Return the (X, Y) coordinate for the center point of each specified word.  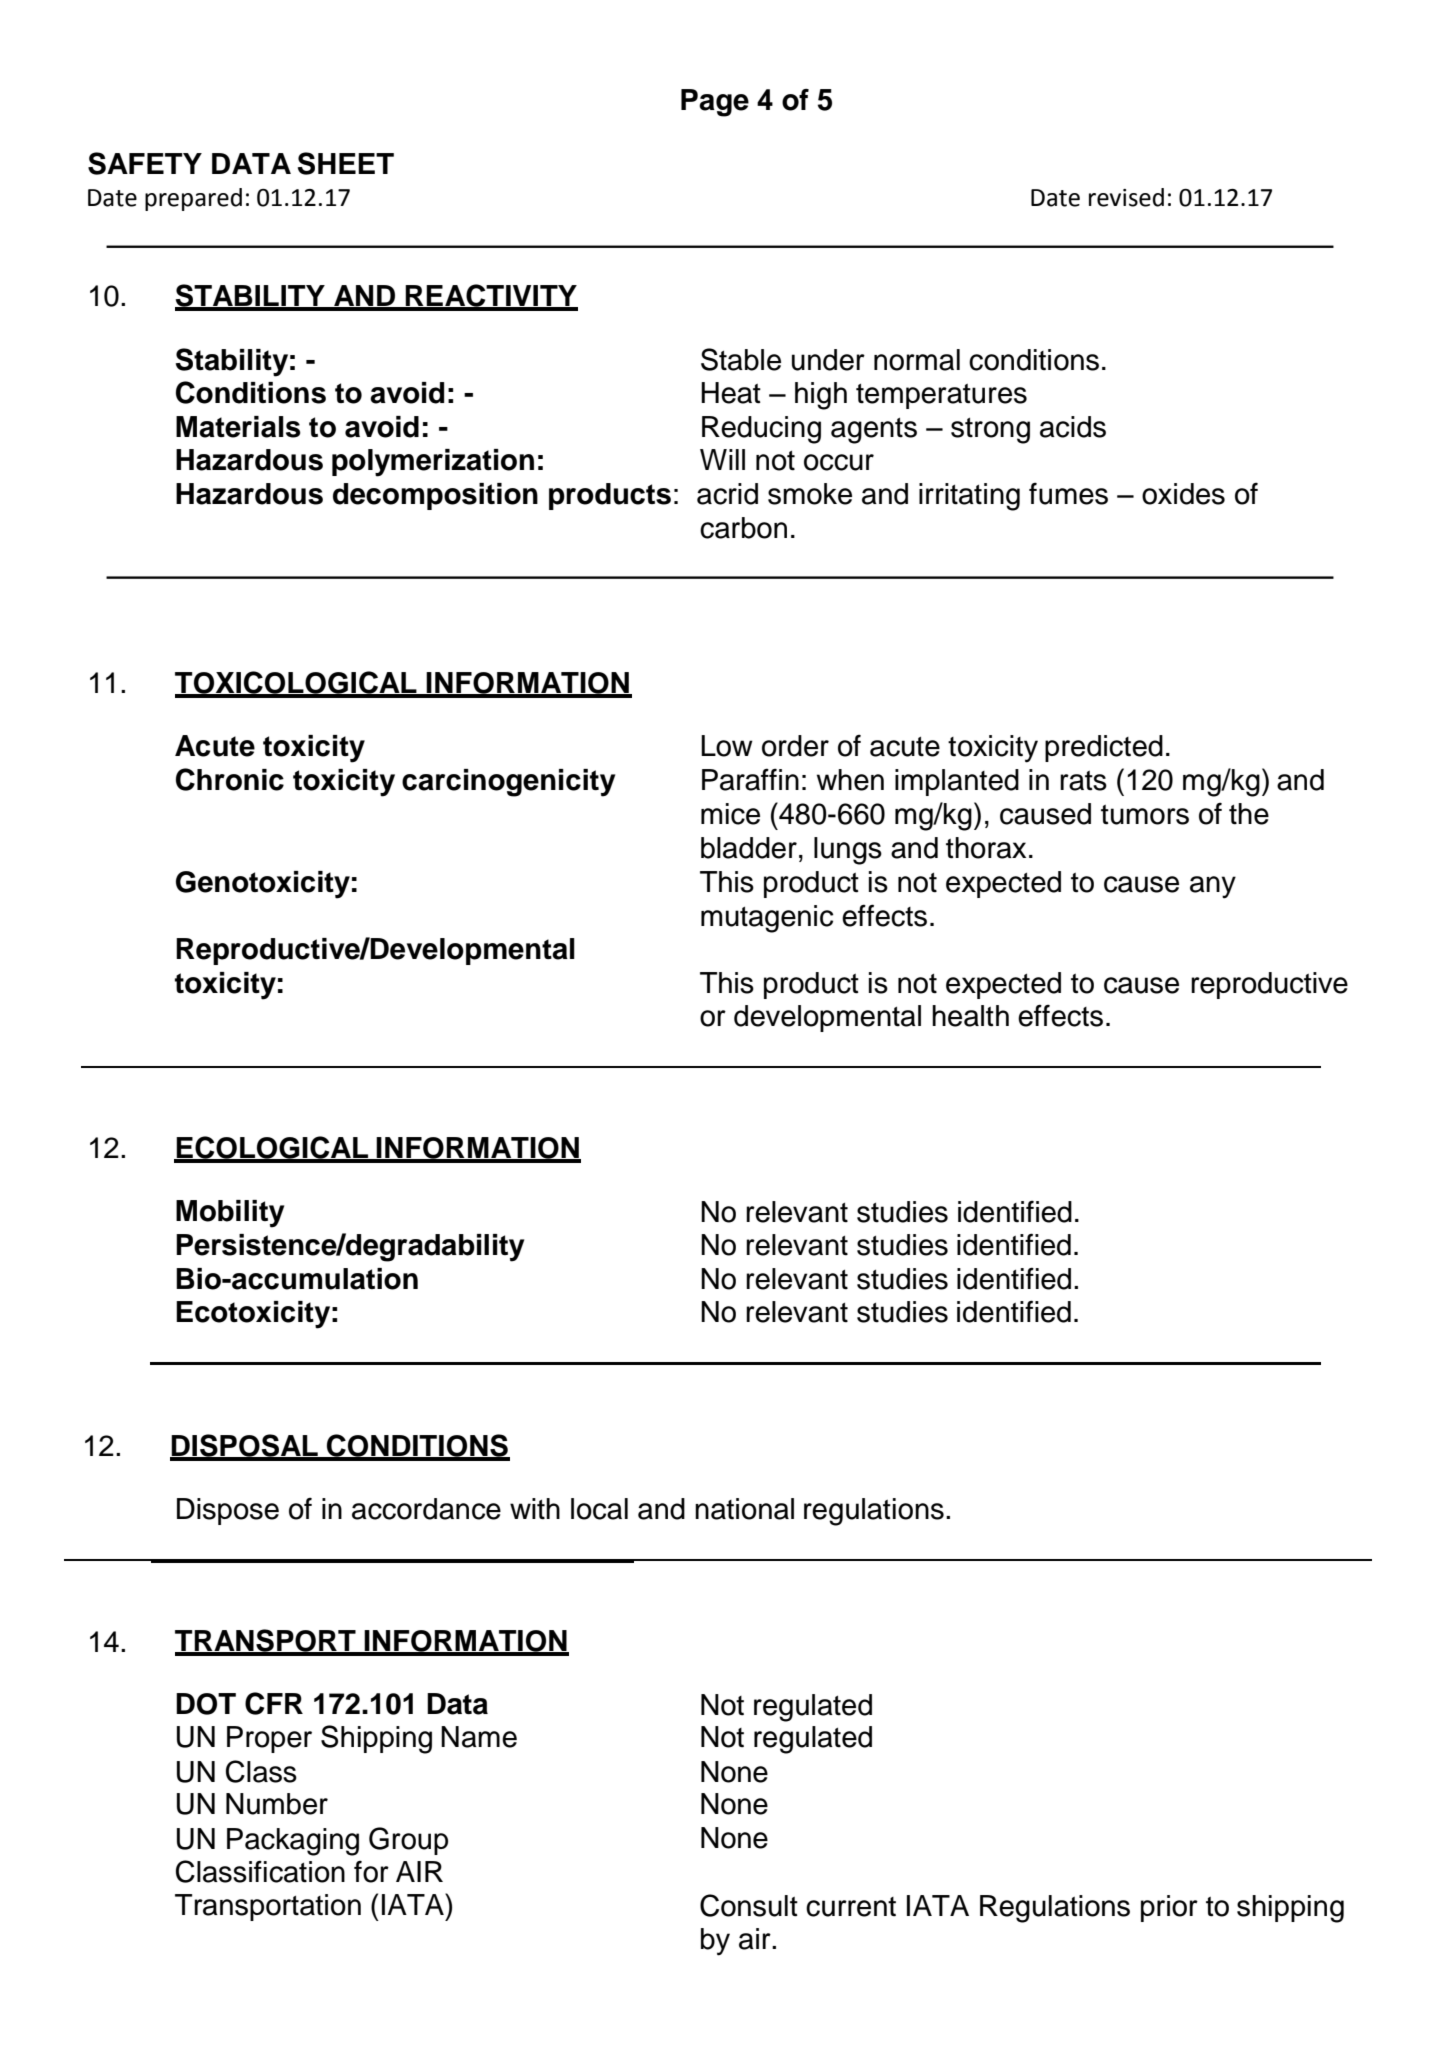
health (970, 1016)
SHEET (346, 163)
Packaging (293, 1842)
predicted (1104, 748)
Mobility (230, 1214)
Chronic (230, 779)
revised (1126, 197)
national (744, 1509)
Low (727, 746)
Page (715, 103)
